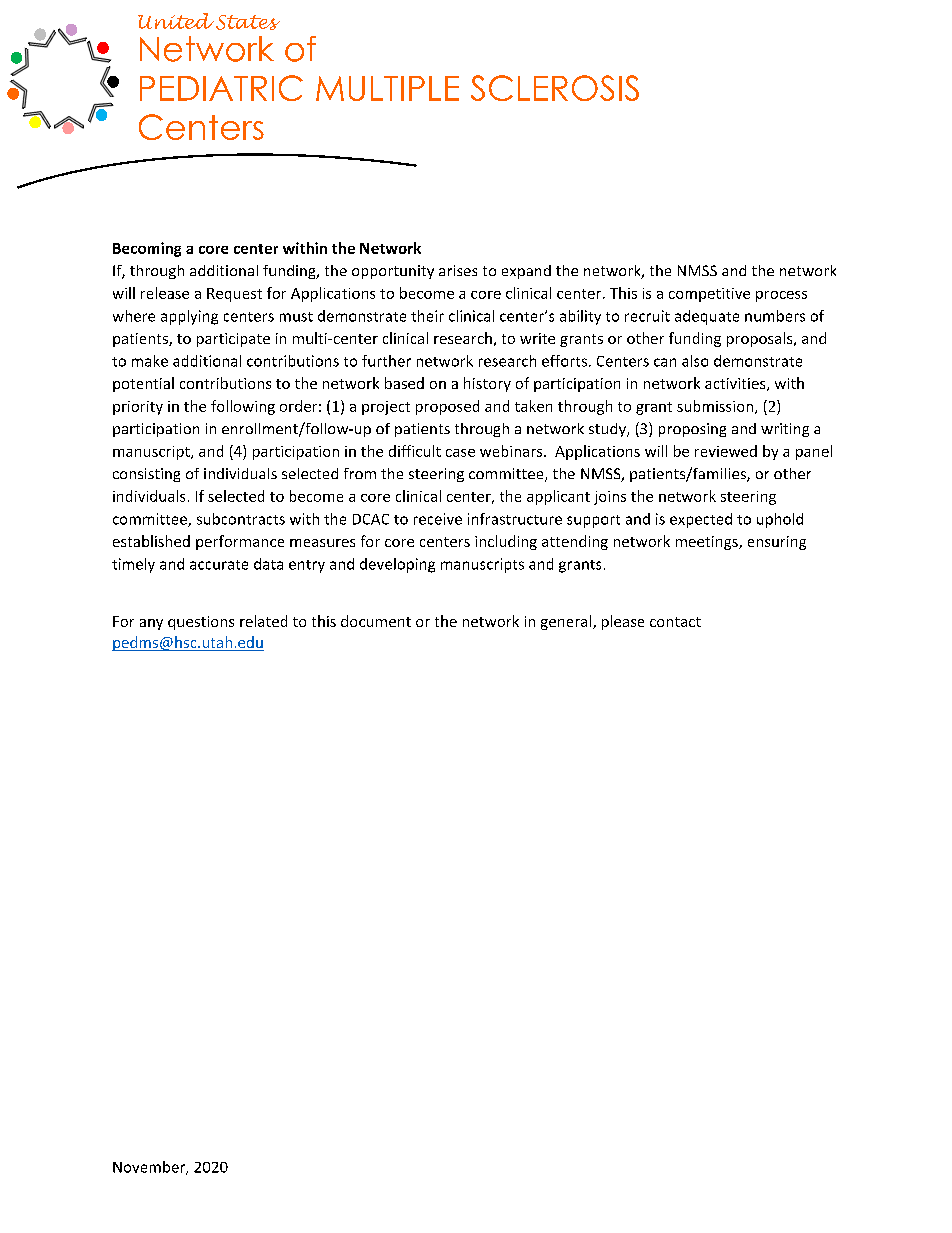  I want to click on questions, so click(201, 623).
